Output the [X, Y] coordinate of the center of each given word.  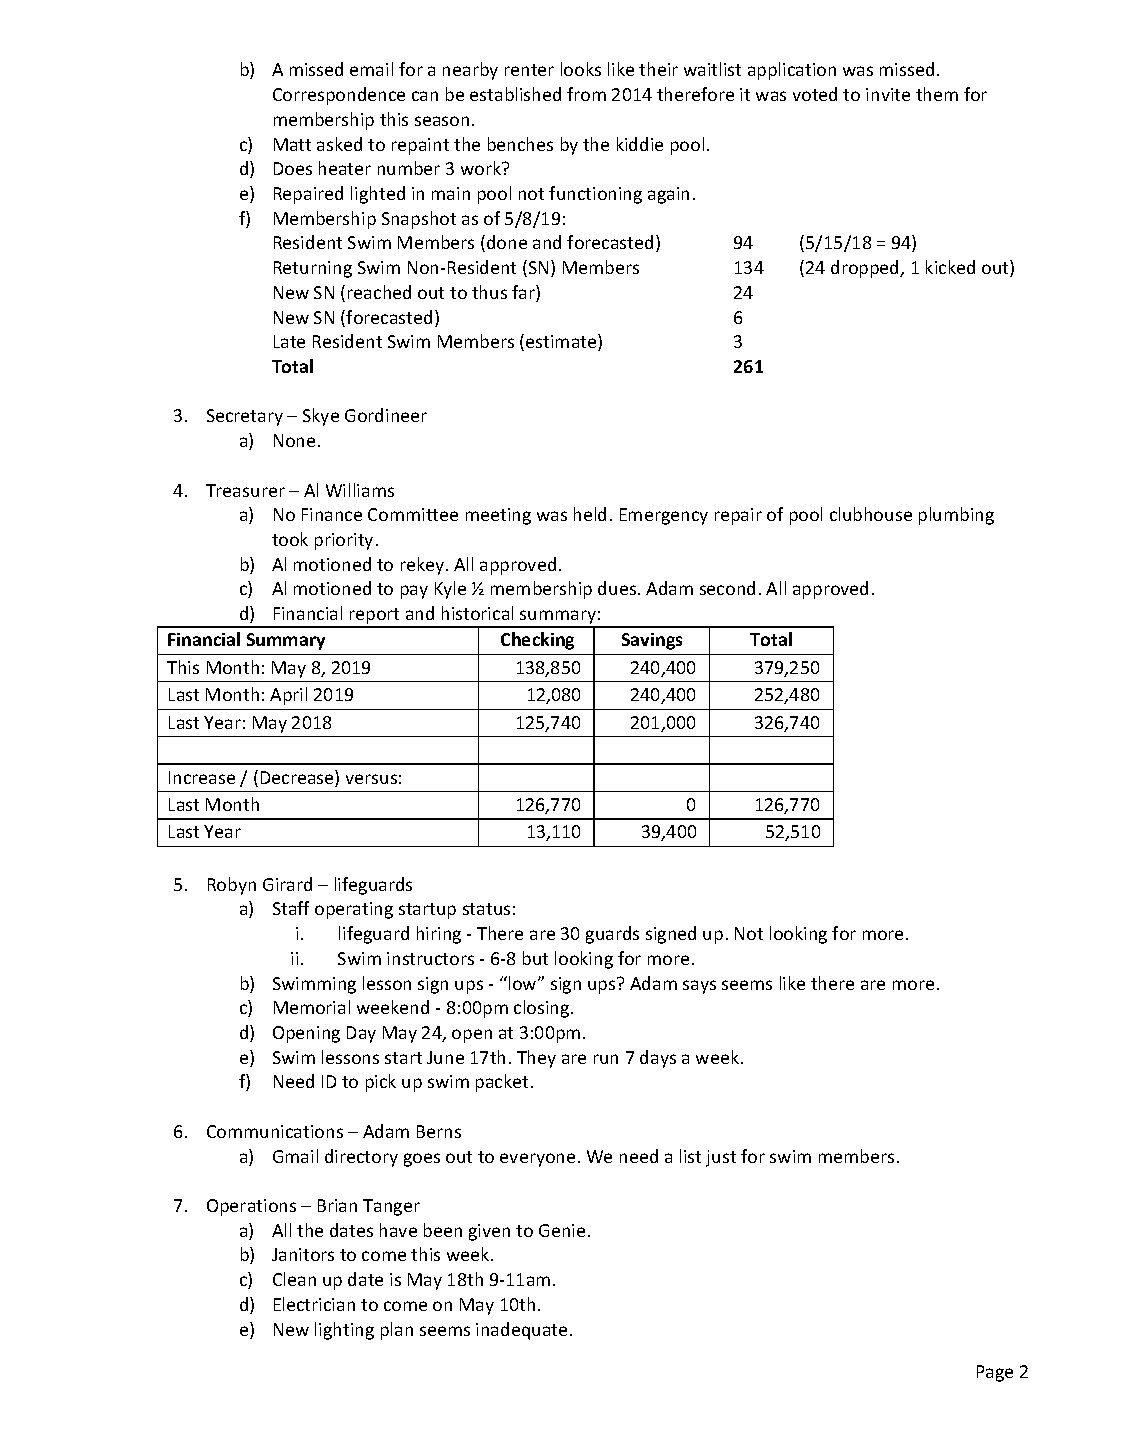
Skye [321, 417]
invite [888, 94]
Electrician [314, 1304]
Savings [652, 641]
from [586, 94]
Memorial [312, 1007]
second [727, 588]
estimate [562, 342]
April [288, 696]
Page [995, 1373]
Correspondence [339, 96]
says [699, 987]
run [606, 1059]
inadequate [521, 1331]
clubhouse [871, 514]
